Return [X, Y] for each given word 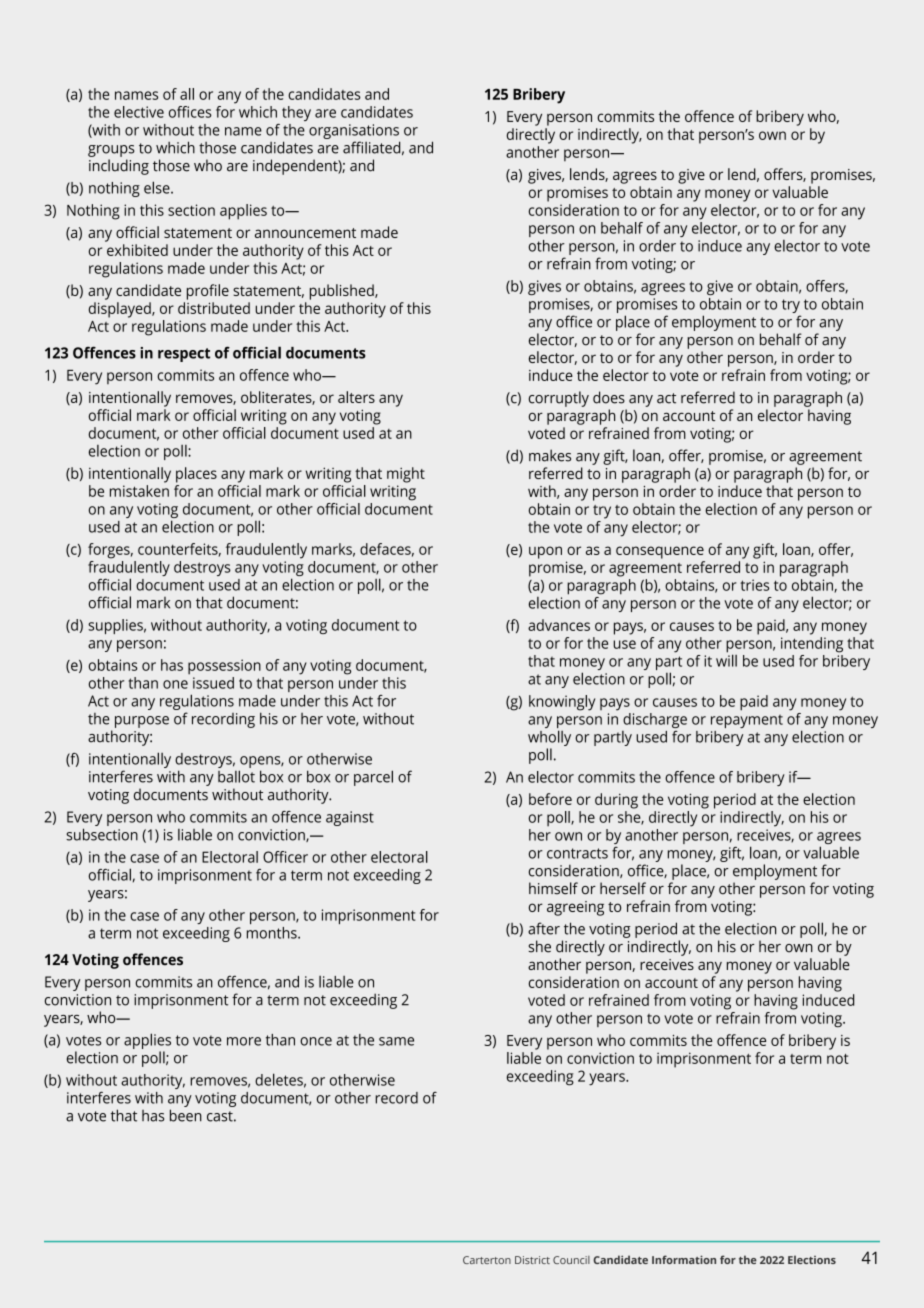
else [158, 187]
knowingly [562, 703]
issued [213, 683]
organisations [354, 131]
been [186, 1115]
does [609, 397]
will [726, 659]
